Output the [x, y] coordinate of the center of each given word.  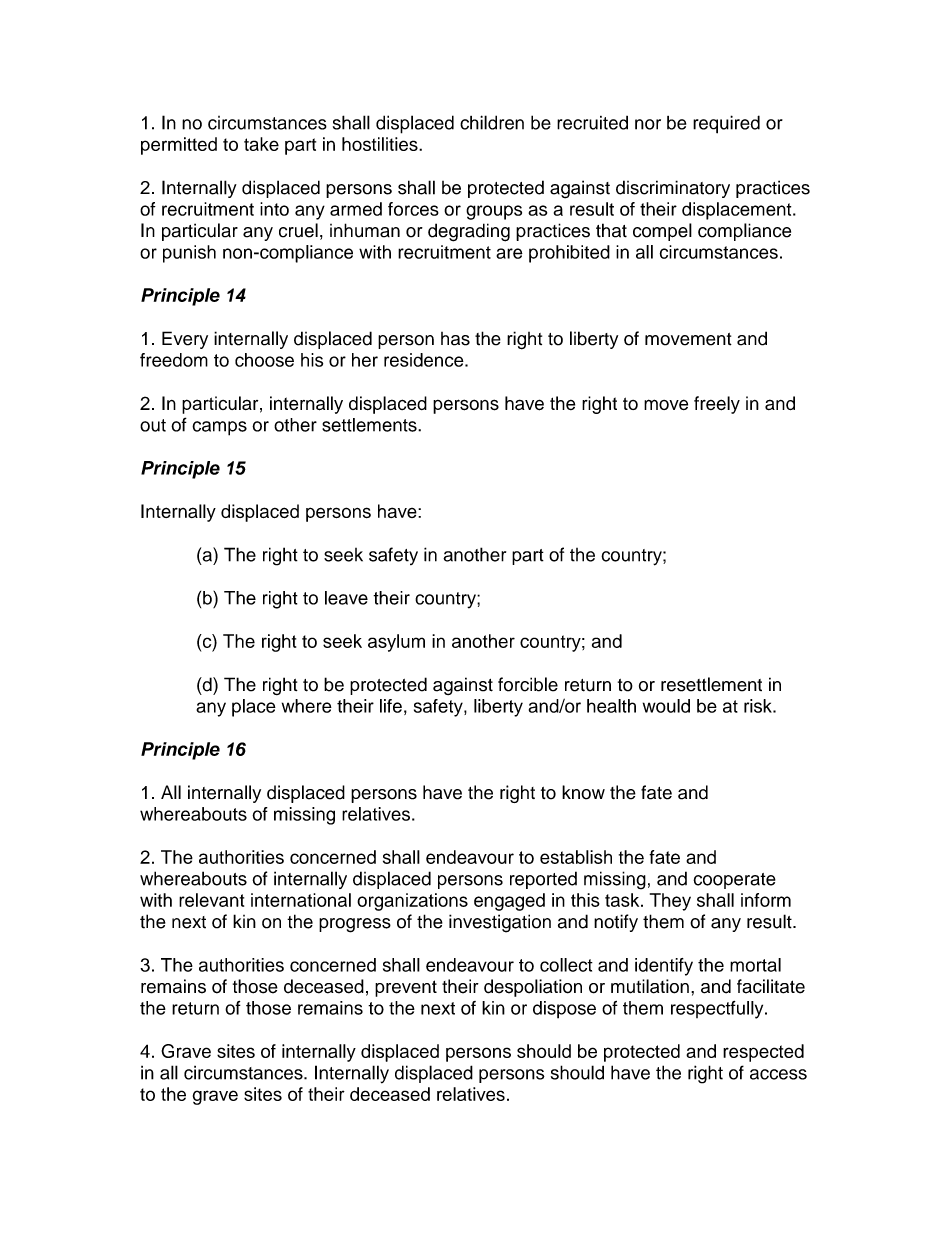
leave [346, 598]
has [455, 339]
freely [717, 405]
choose [264, 360]
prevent [406, 988]
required [726, 124]
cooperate [734, 881]
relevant [211, 900]
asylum [396, 643]
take [261, 144]
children [492, 122]
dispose [564, 1010]
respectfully [718, 1010]
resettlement [711, 684]
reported [543, 880]
